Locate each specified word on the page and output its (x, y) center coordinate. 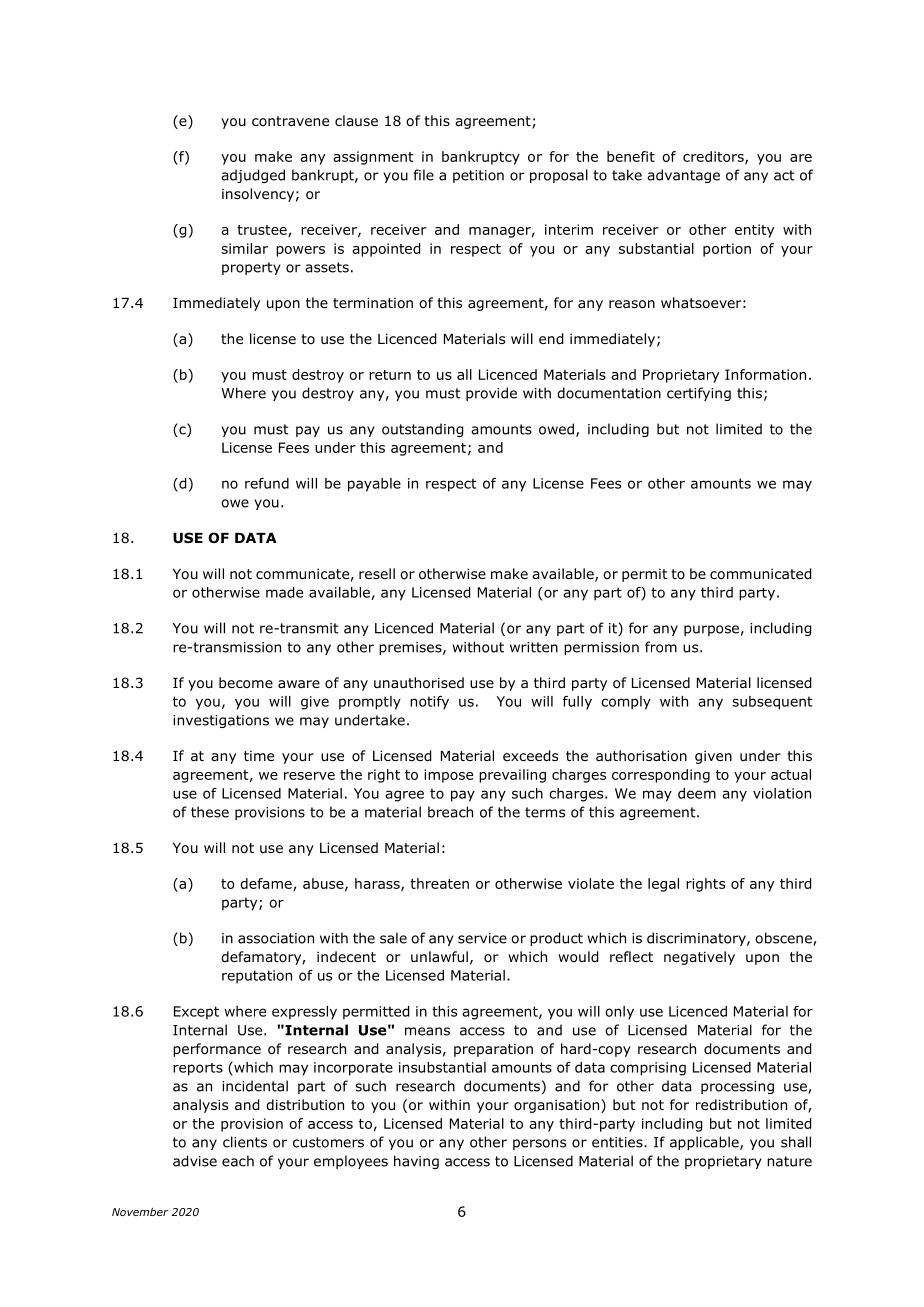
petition (478, 176)
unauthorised (419, 683)
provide (491, 394)
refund (267, 483)
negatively (699, 958)
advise (195, 1161)
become (246, 683)
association (276, 938)
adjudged (253, 176)
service (482, 938)
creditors (714, 157)
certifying (699, 394)
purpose (711, 630)
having (416, 1162)
